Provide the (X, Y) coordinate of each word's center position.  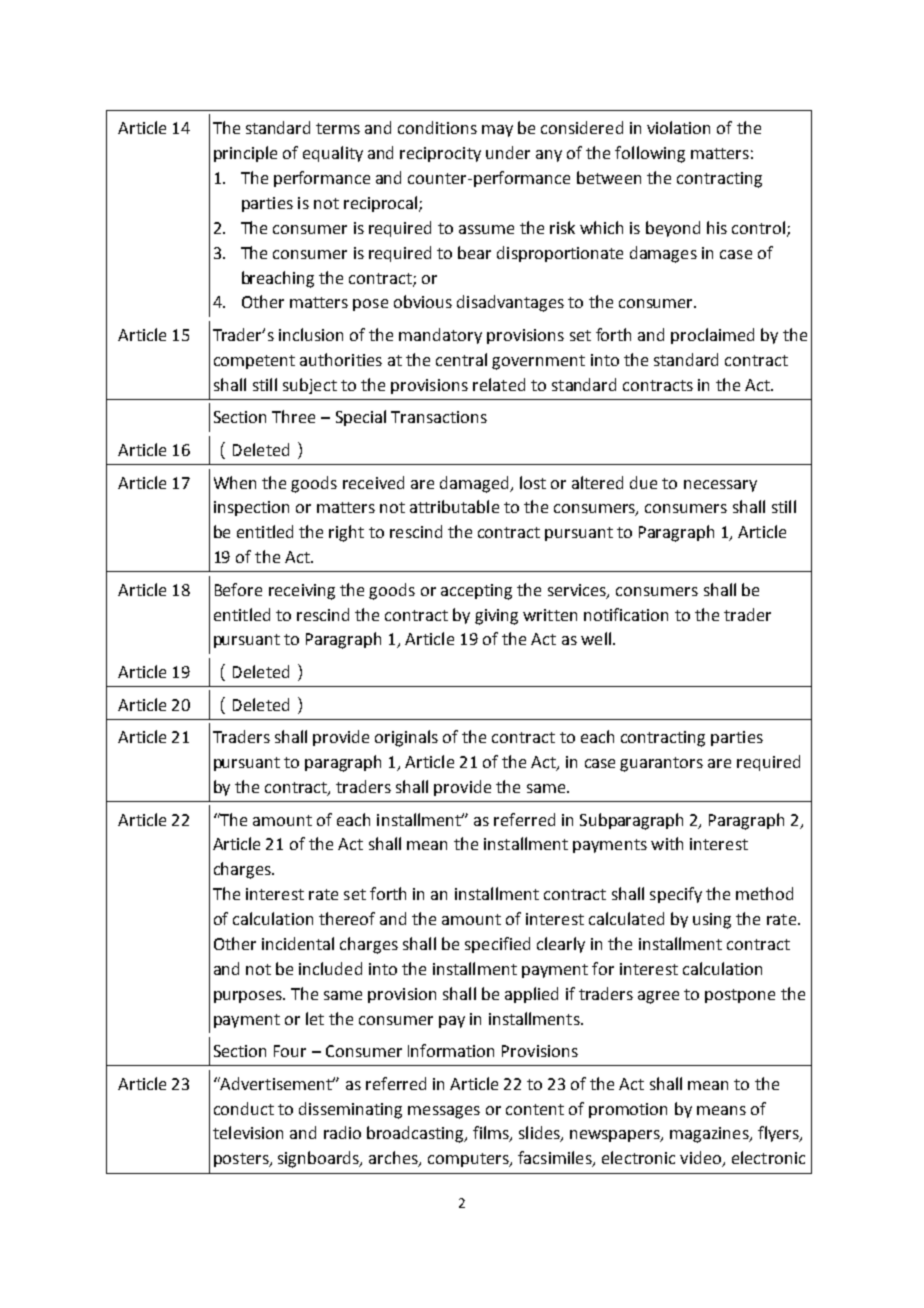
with (667, 843)
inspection (251, 508)
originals (406, 738)
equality (333, 154)
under (508, 152)
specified (497, 945)
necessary (720, 486)
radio (342, 1132)
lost (533, 482)
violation (678, 127)
